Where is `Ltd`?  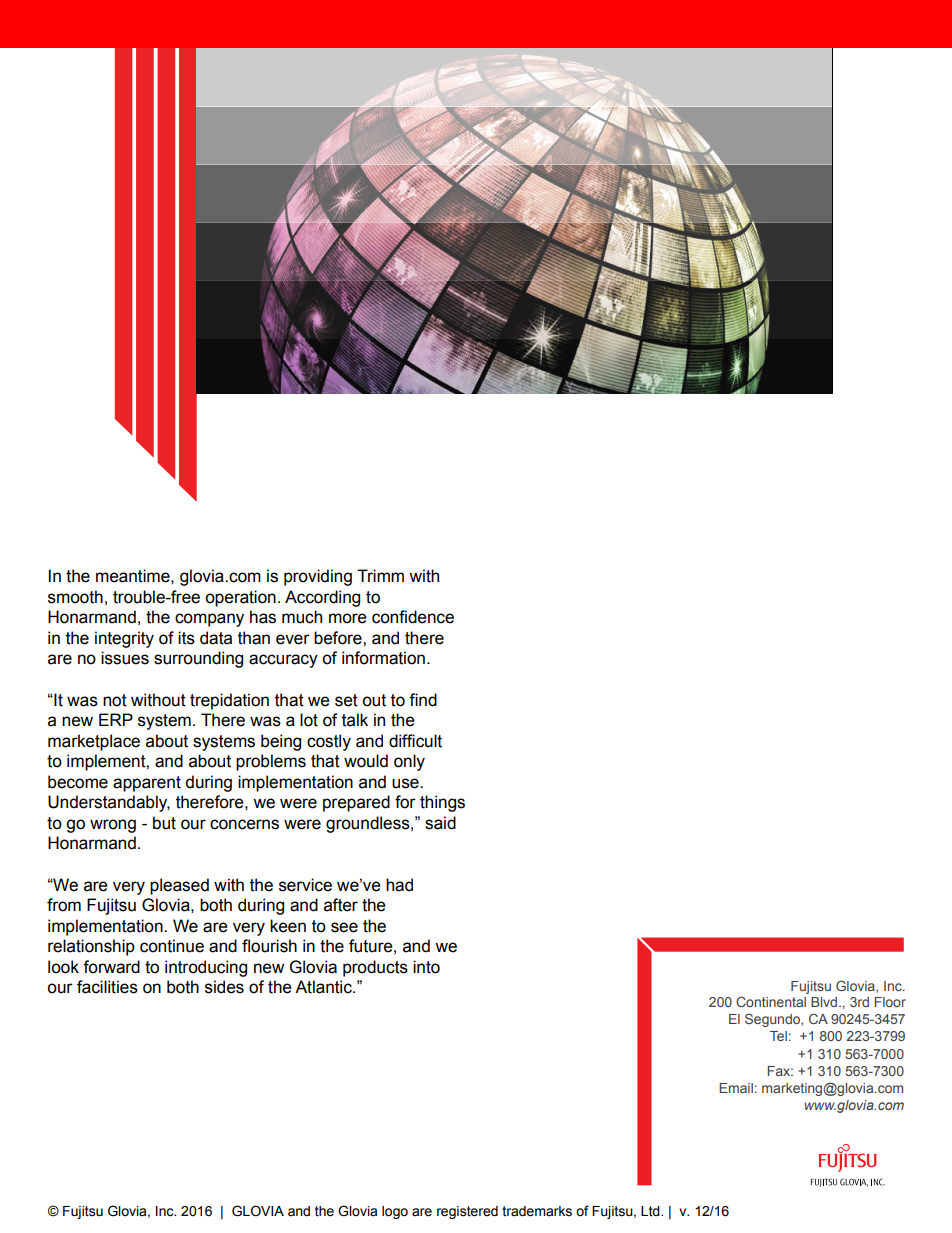
Ltd is located at coordinates (651, 1211).
